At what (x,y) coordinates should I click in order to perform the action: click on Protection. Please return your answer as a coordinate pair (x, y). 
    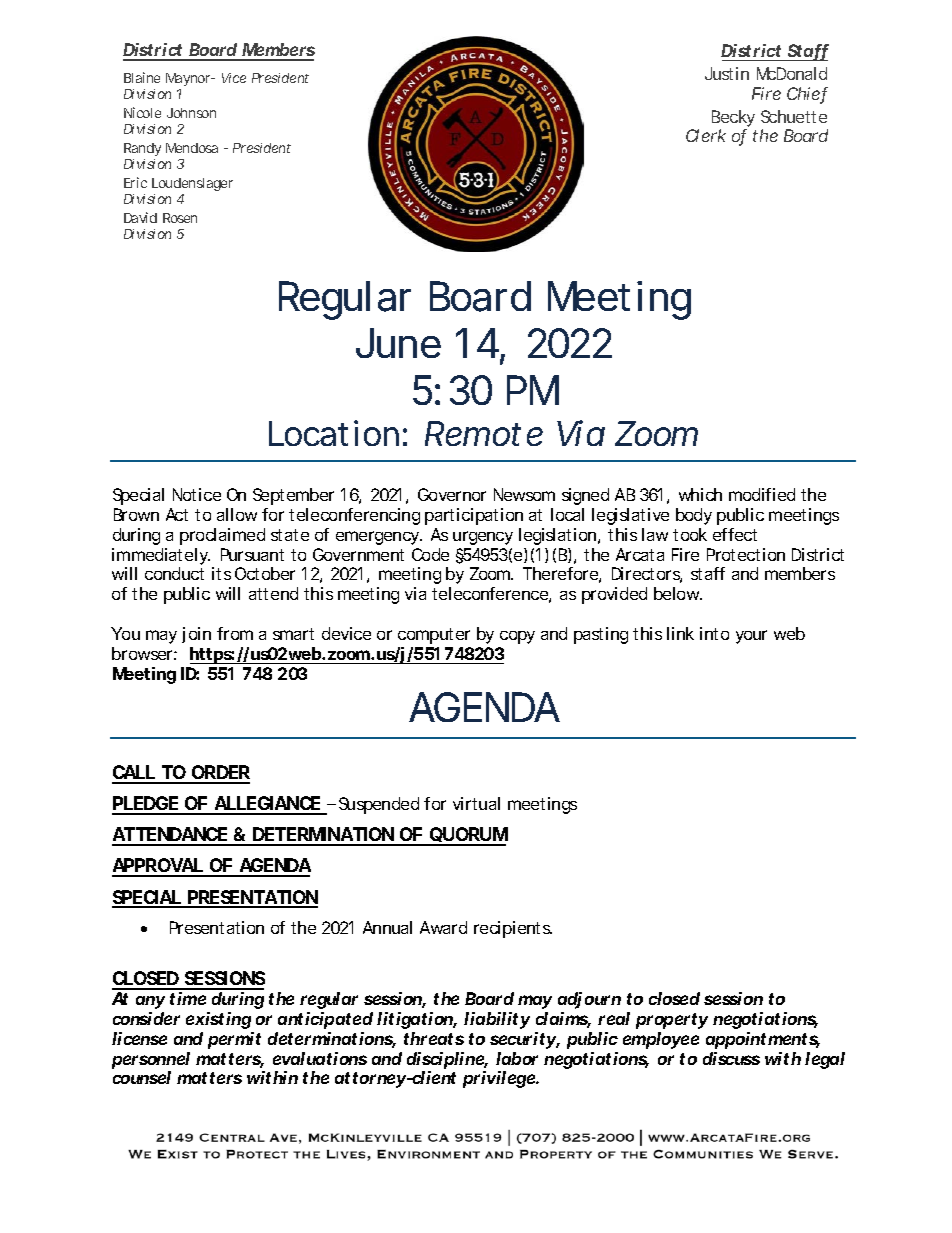
    Looking at the image, I should click on (746, 554).
